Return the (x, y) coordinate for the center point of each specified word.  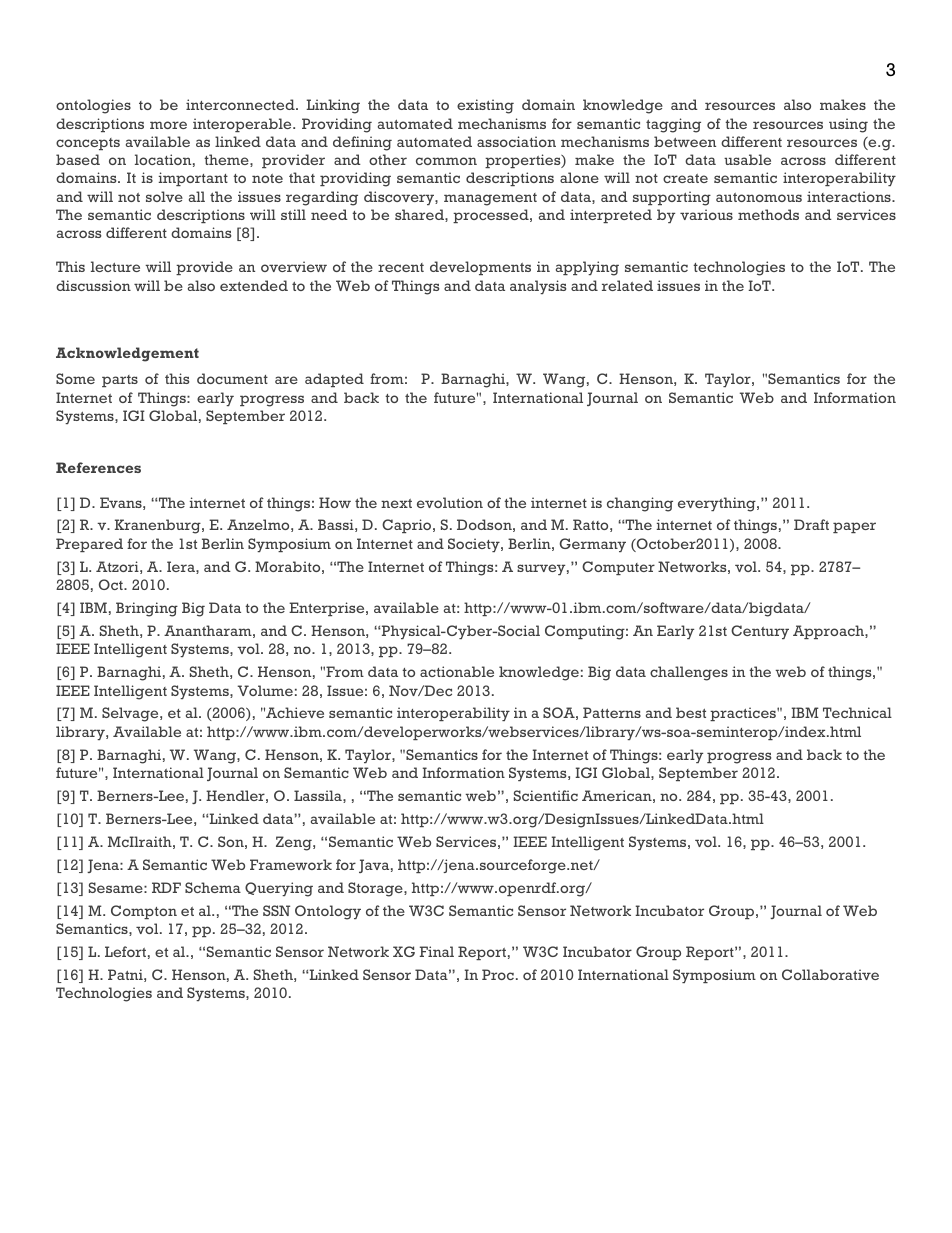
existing (485, 106)
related (627, 285)
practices (744, 714)
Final (437, 951)
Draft (811, 524)
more (168, 125)
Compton (144, 912)
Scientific (546, 795)
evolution (450, 502)
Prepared (89, 545)
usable (747, 159)
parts (120, 381)
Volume (265, 690)
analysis (538, 287)
